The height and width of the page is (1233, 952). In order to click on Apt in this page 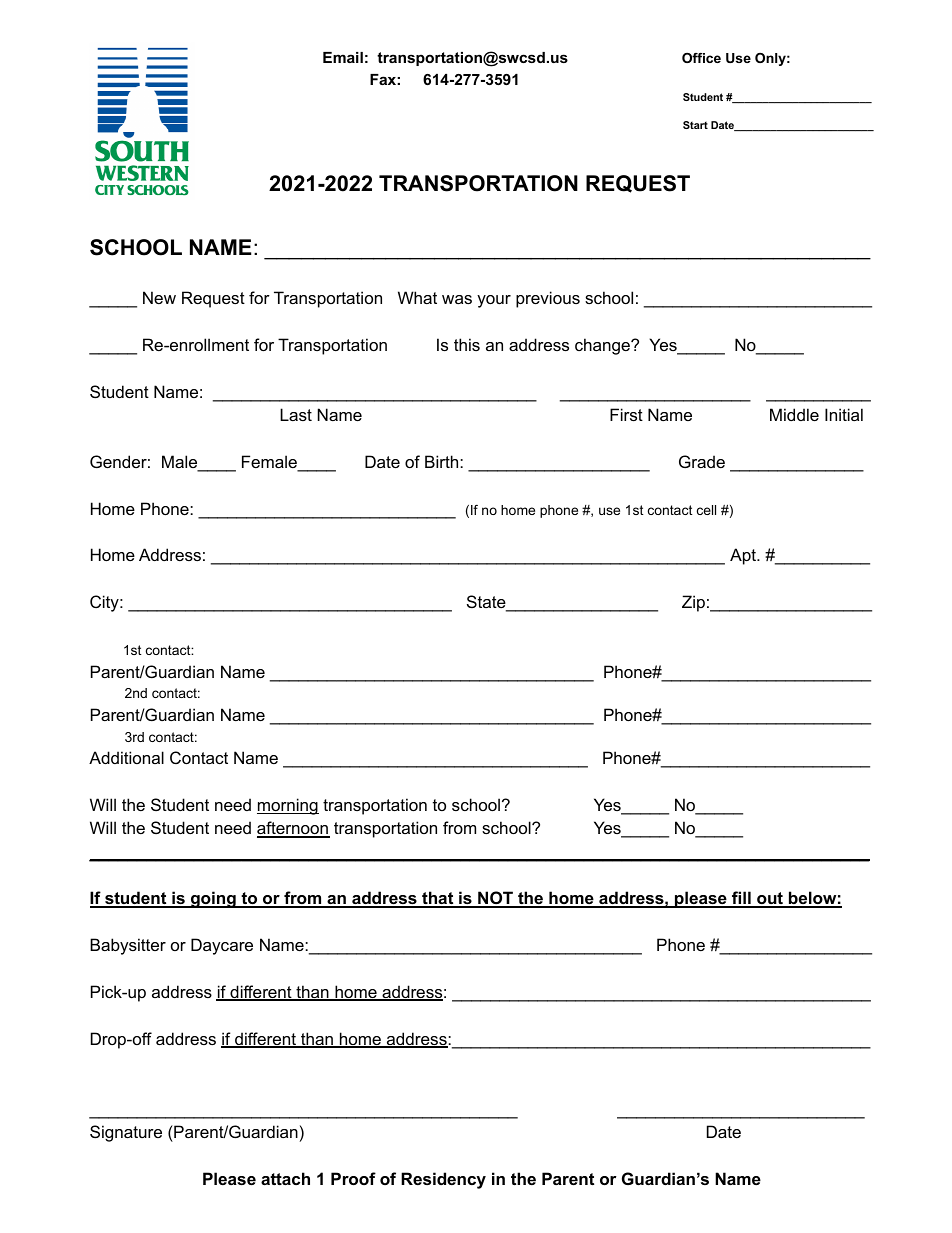, I will do `click(744, 556)`.
